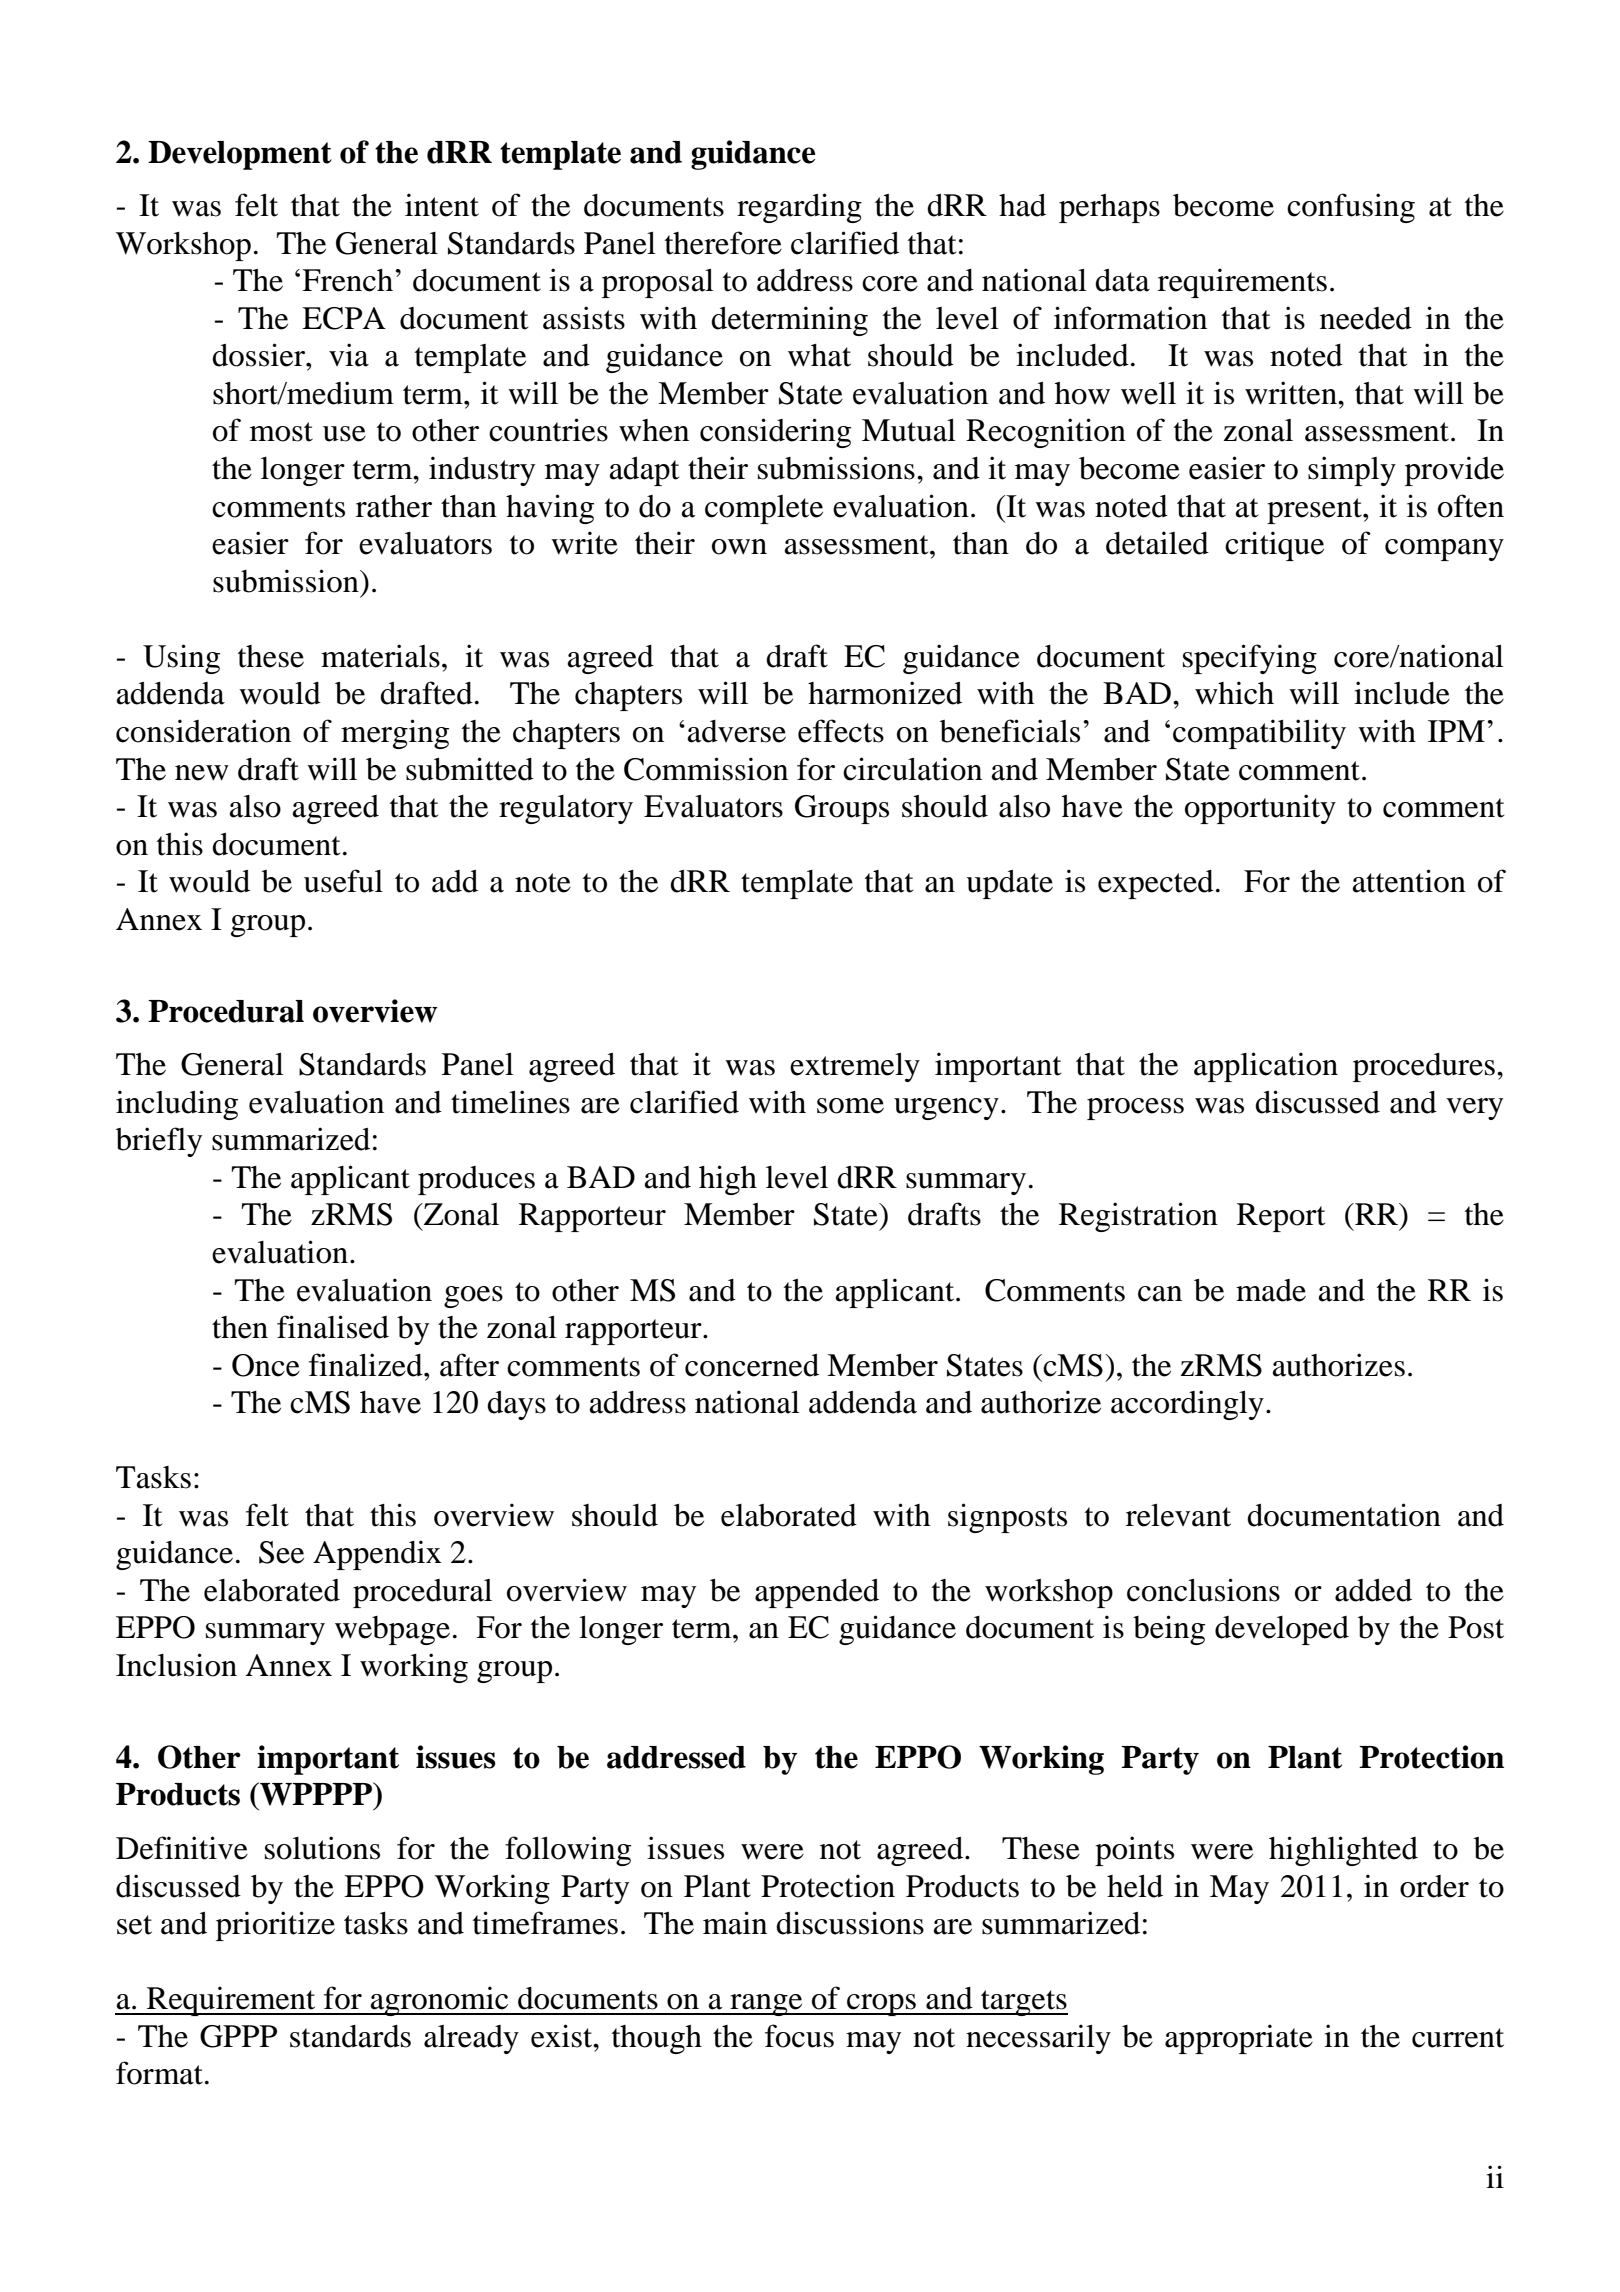 The image size is (1620, 2292). I want to click on including, so click(177, 1105).
